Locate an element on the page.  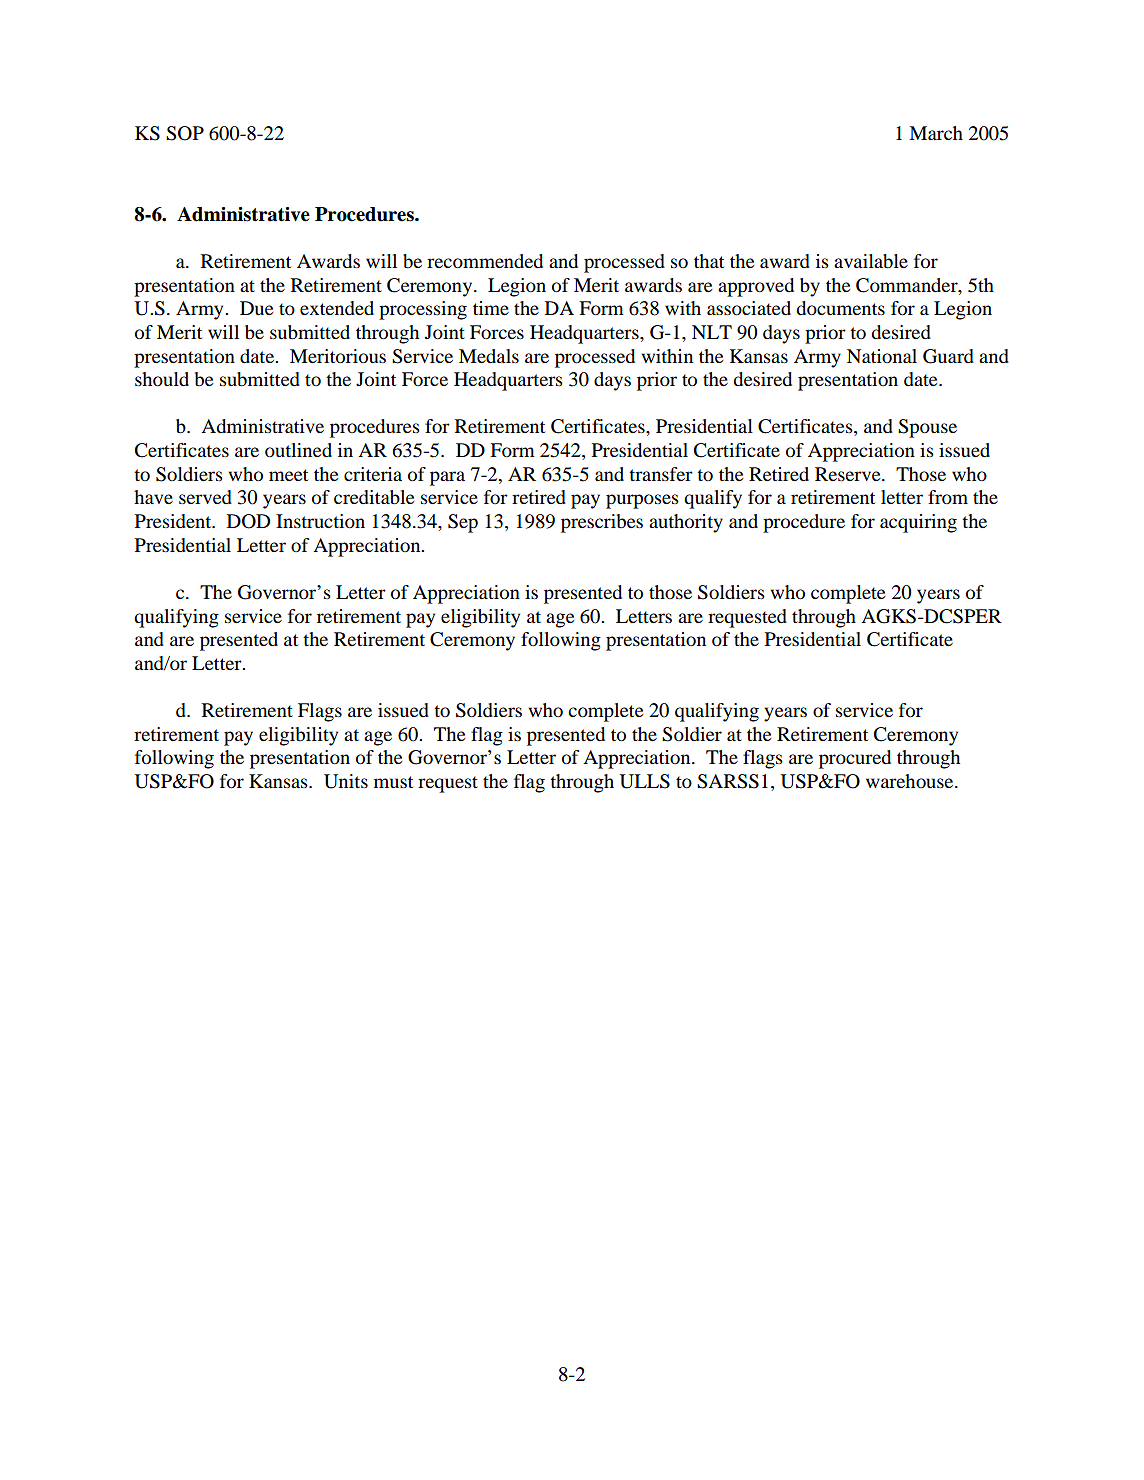
March is located at coordinates (936, 133).
